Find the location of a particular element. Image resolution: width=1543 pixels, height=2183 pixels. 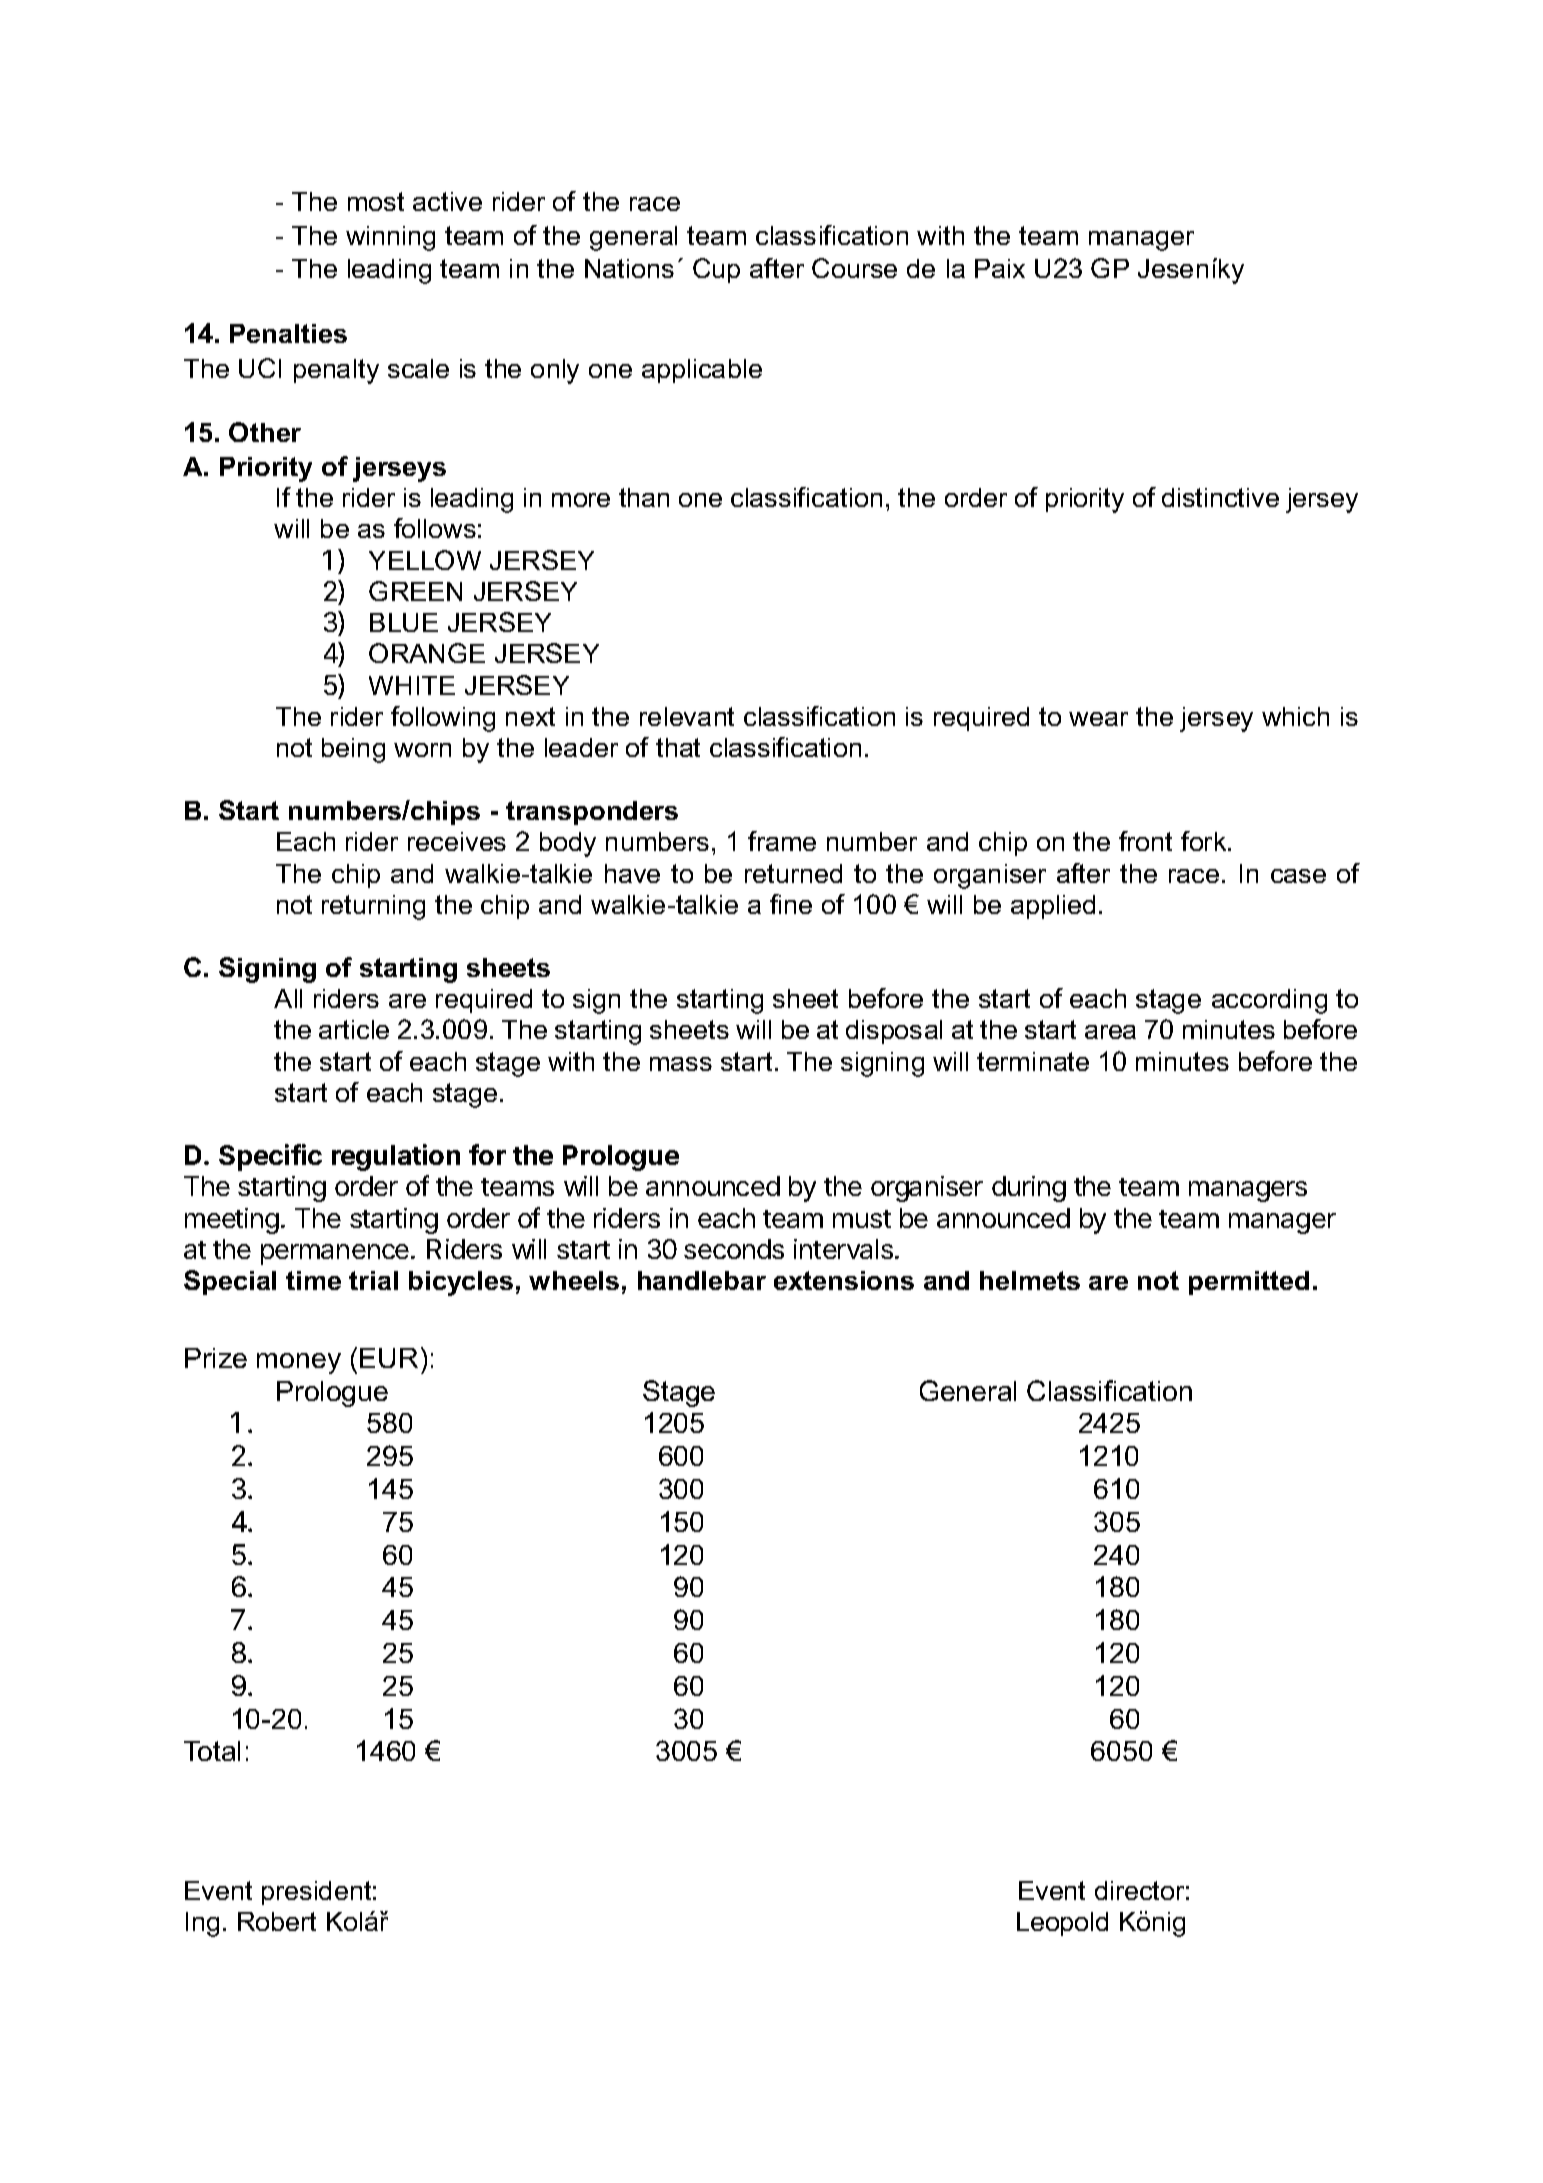

area is located at coordinates (1110, 1032).
